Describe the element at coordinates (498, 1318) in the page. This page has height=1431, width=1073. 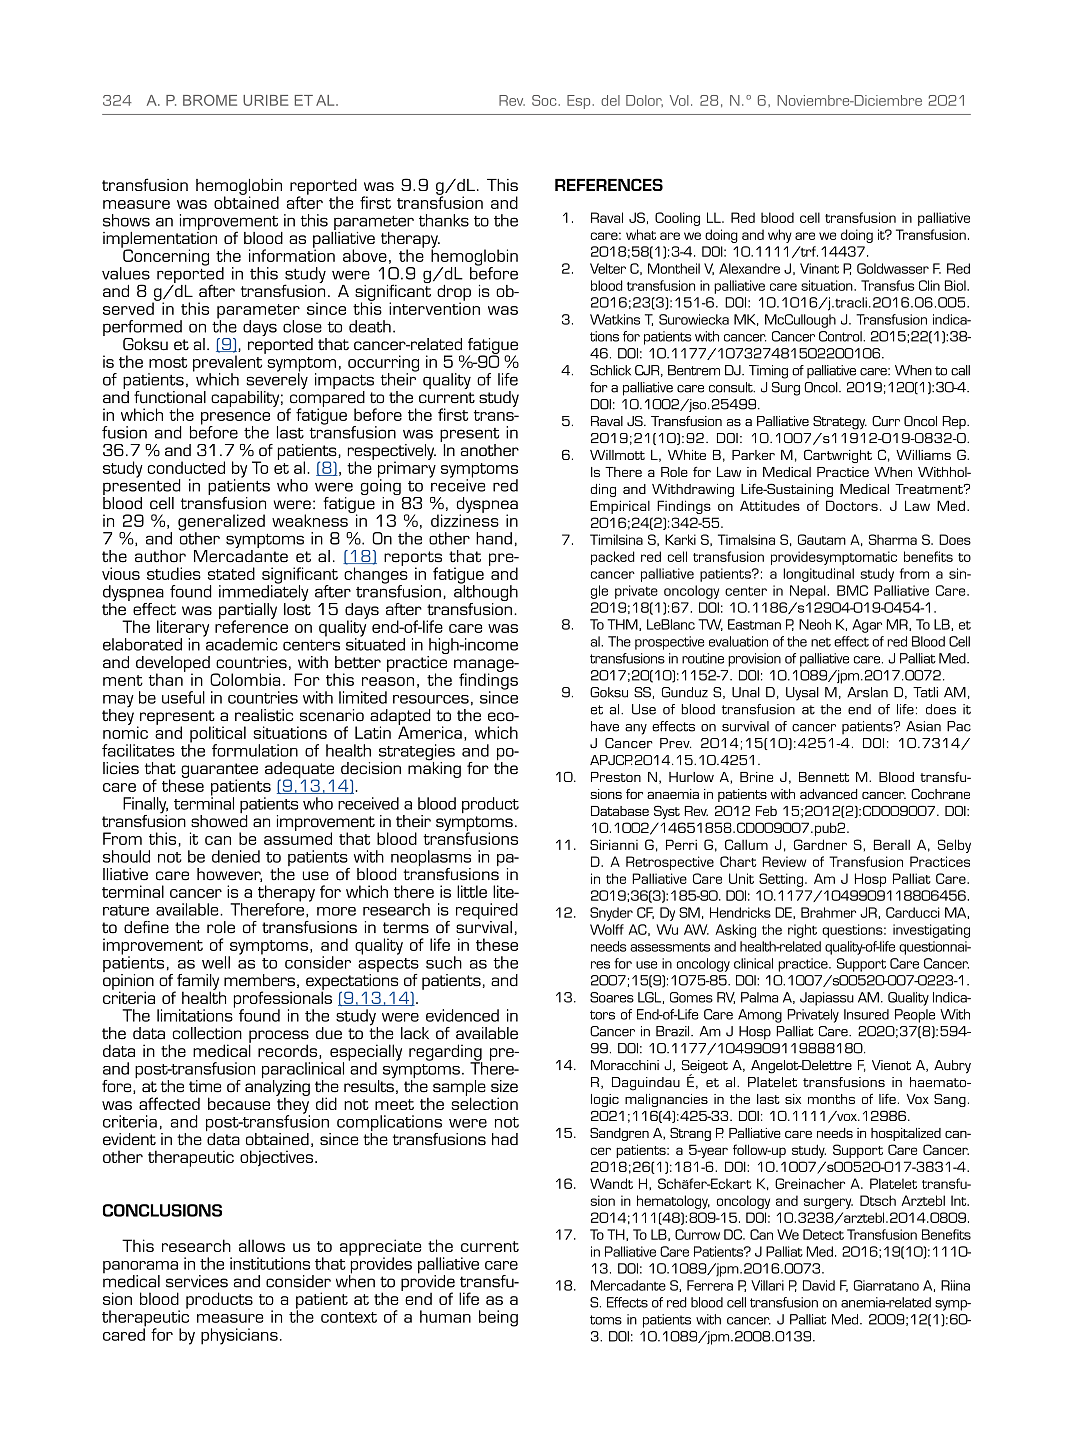
I see `being` at that location.
